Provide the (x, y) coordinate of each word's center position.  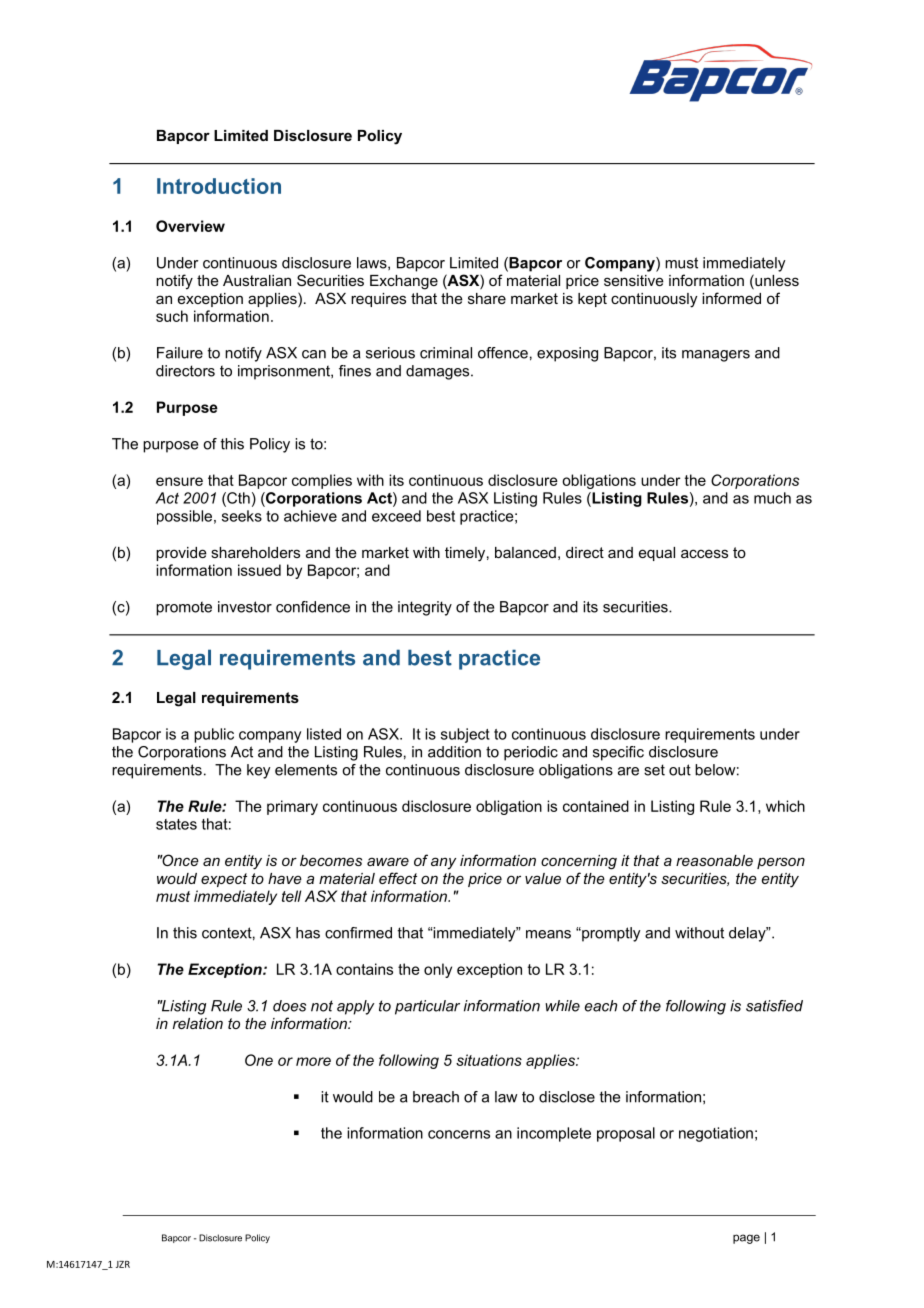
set (654, 770)
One (259, 1060)
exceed (396, 516)
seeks (242, 516)
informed (731, 298)
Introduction (219, 186)
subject (465, 735)
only (438, 970)
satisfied (774, 1006)
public (214, 735)
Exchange (404, 282)
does (289, 1006)
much (772, 498)
